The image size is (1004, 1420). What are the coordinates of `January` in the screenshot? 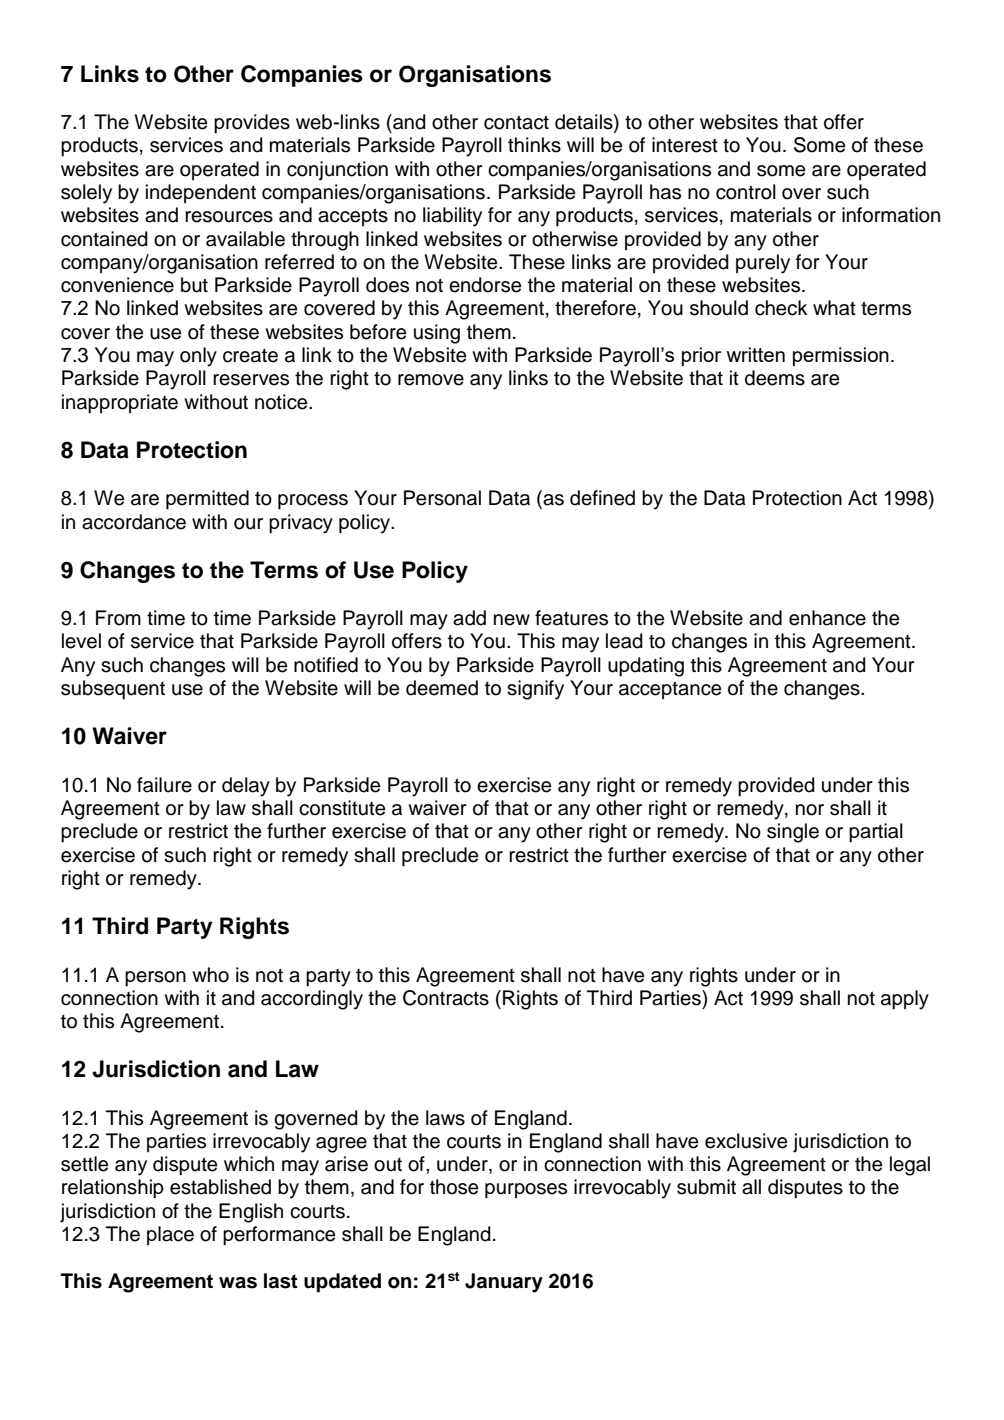 It's located at (504, 1283).
